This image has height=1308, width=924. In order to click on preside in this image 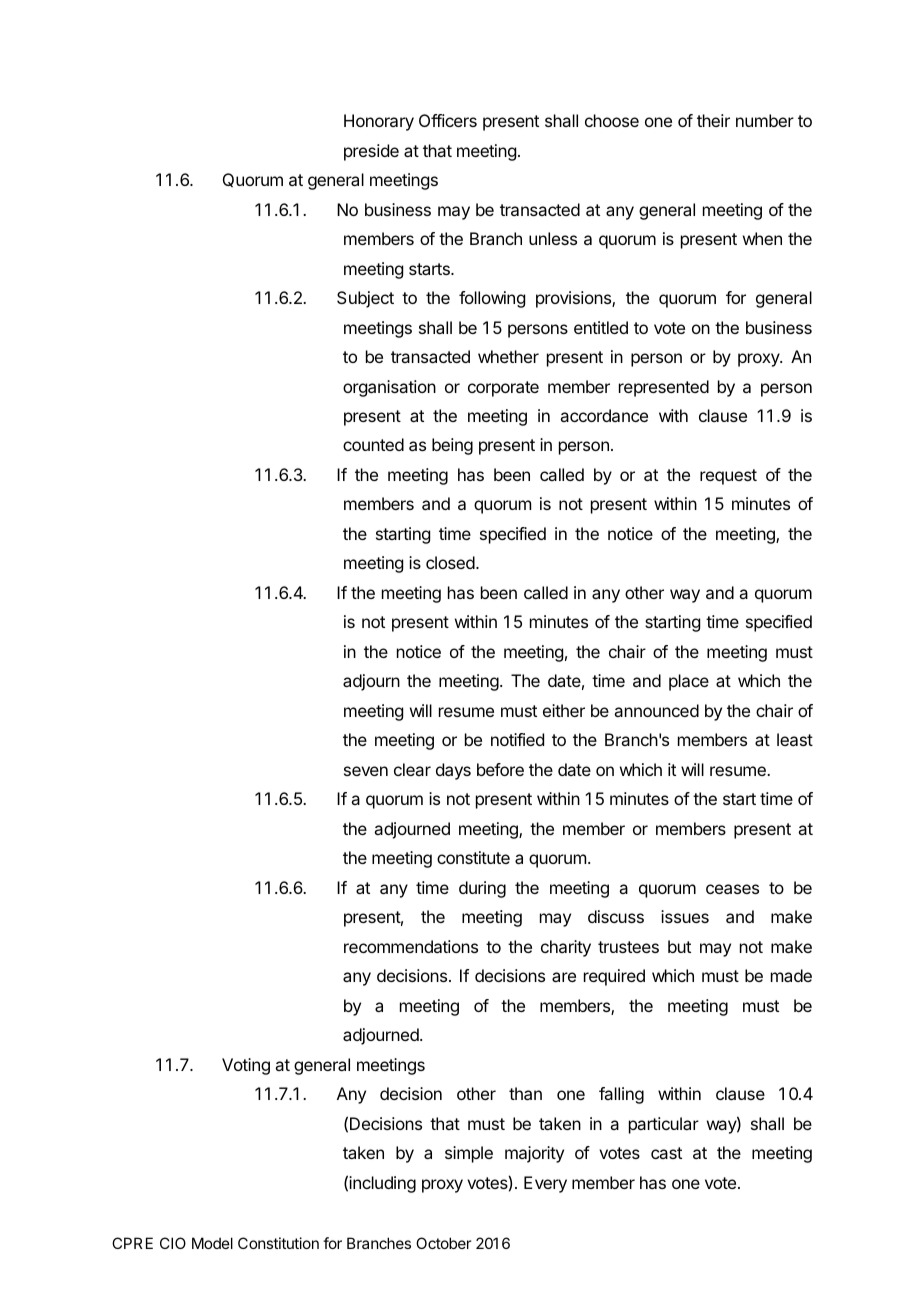, I will do `click(371, 152)`.
